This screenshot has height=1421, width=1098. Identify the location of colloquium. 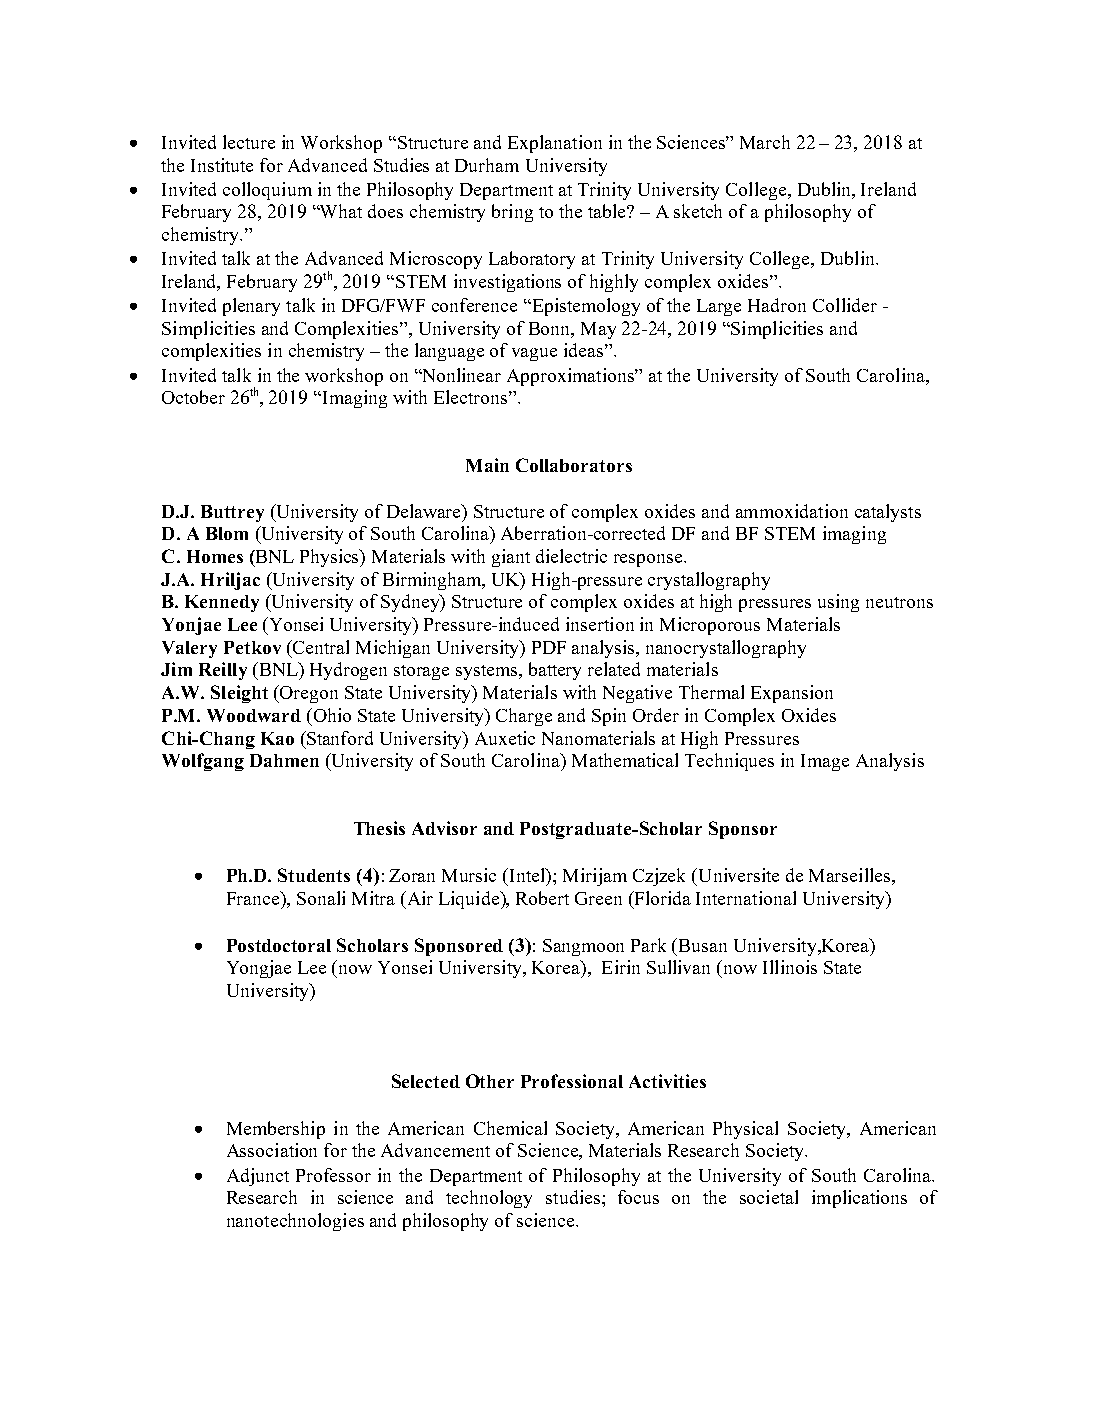
(267, 191).
